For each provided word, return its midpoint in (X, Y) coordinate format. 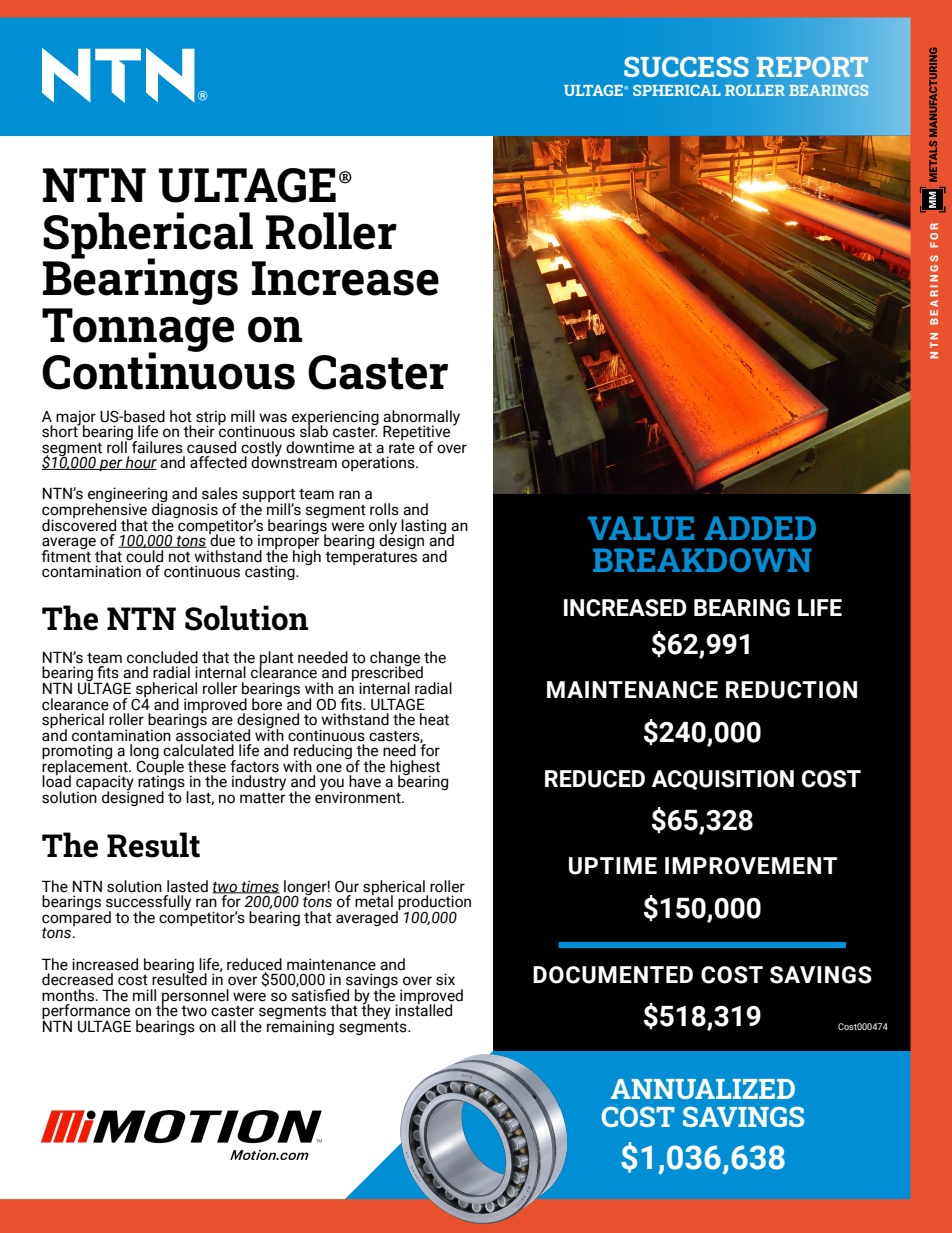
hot (181, 416)
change (396, 660)
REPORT (812, 67)
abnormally (421, 418)
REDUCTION (791, 690)
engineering (127, 496)
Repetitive (416, 434)
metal (374, 900)
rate (402, 448)
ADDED (760, 528)
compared (76, 918)
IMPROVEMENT (751, 866)
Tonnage (138, 331)
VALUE (641, 528)
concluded (162, 657)
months (69, 995)
